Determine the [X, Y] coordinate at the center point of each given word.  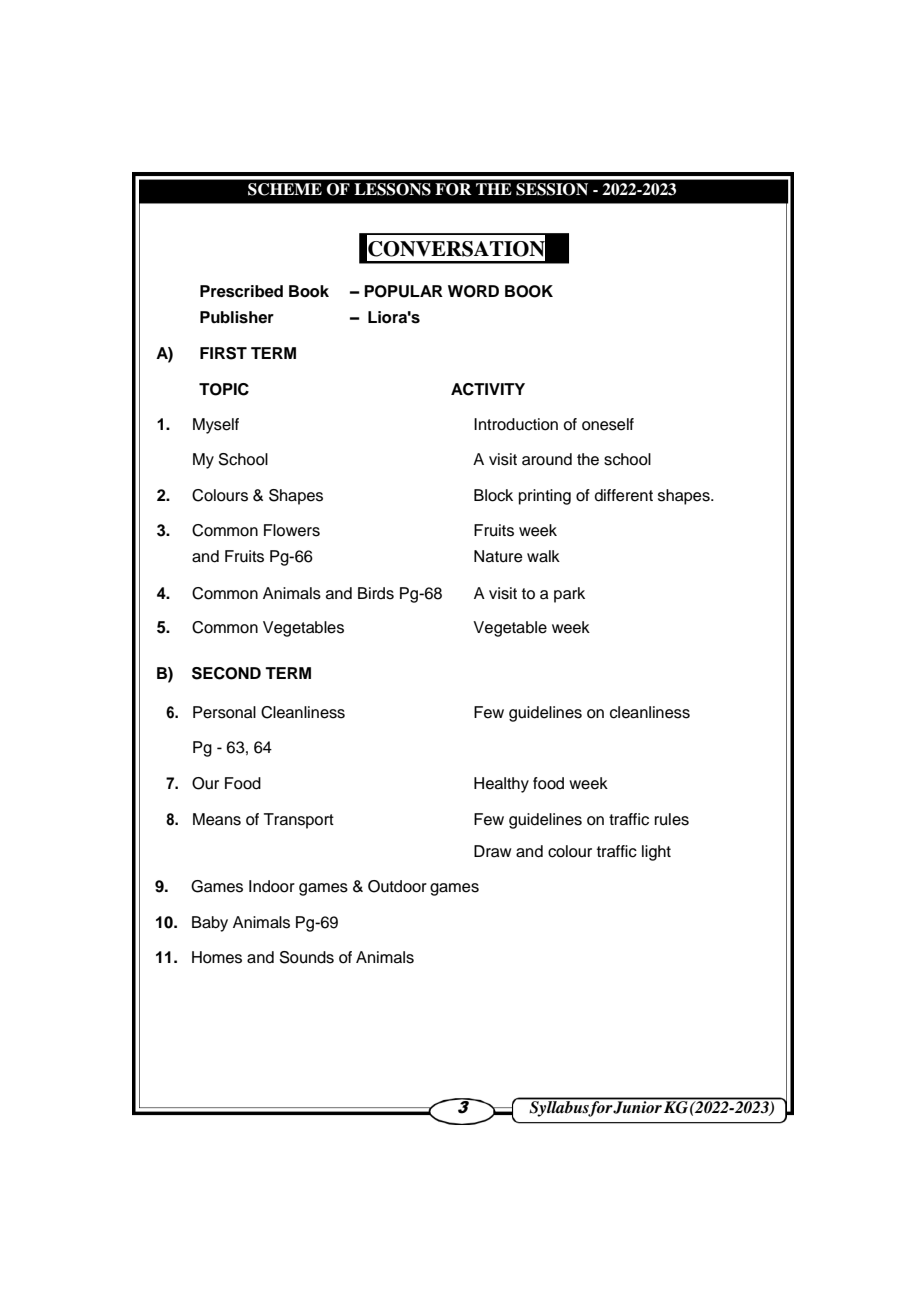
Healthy [501, 785]
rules [672, 819]
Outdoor [397, 886]
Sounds [307, 957]
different [624, 495]
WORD [473, 291]
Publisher [237, 317]
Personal [224, 712]
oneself [608, 424]
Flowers [292, 530]
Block [493, 495]
